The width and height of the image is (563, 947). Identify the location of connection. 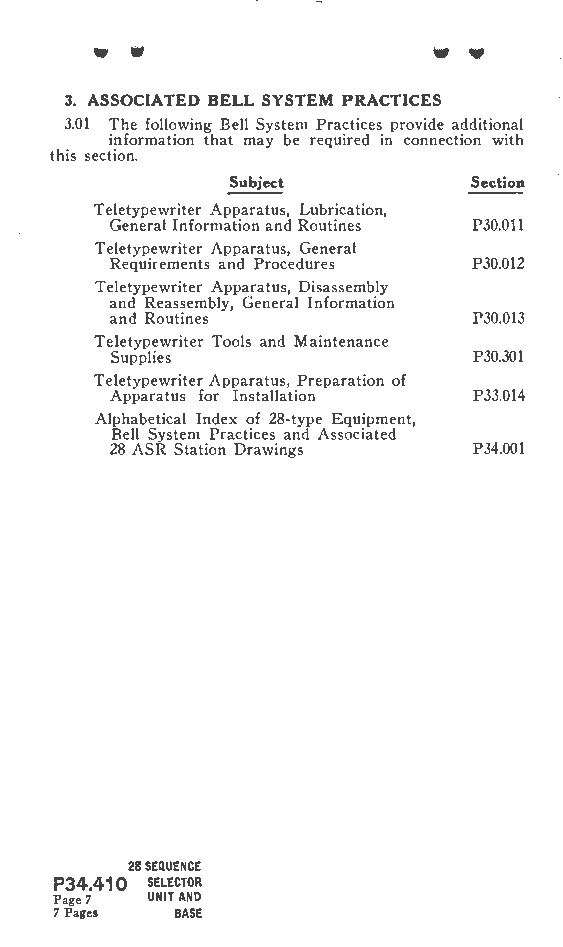
(442, 139).
